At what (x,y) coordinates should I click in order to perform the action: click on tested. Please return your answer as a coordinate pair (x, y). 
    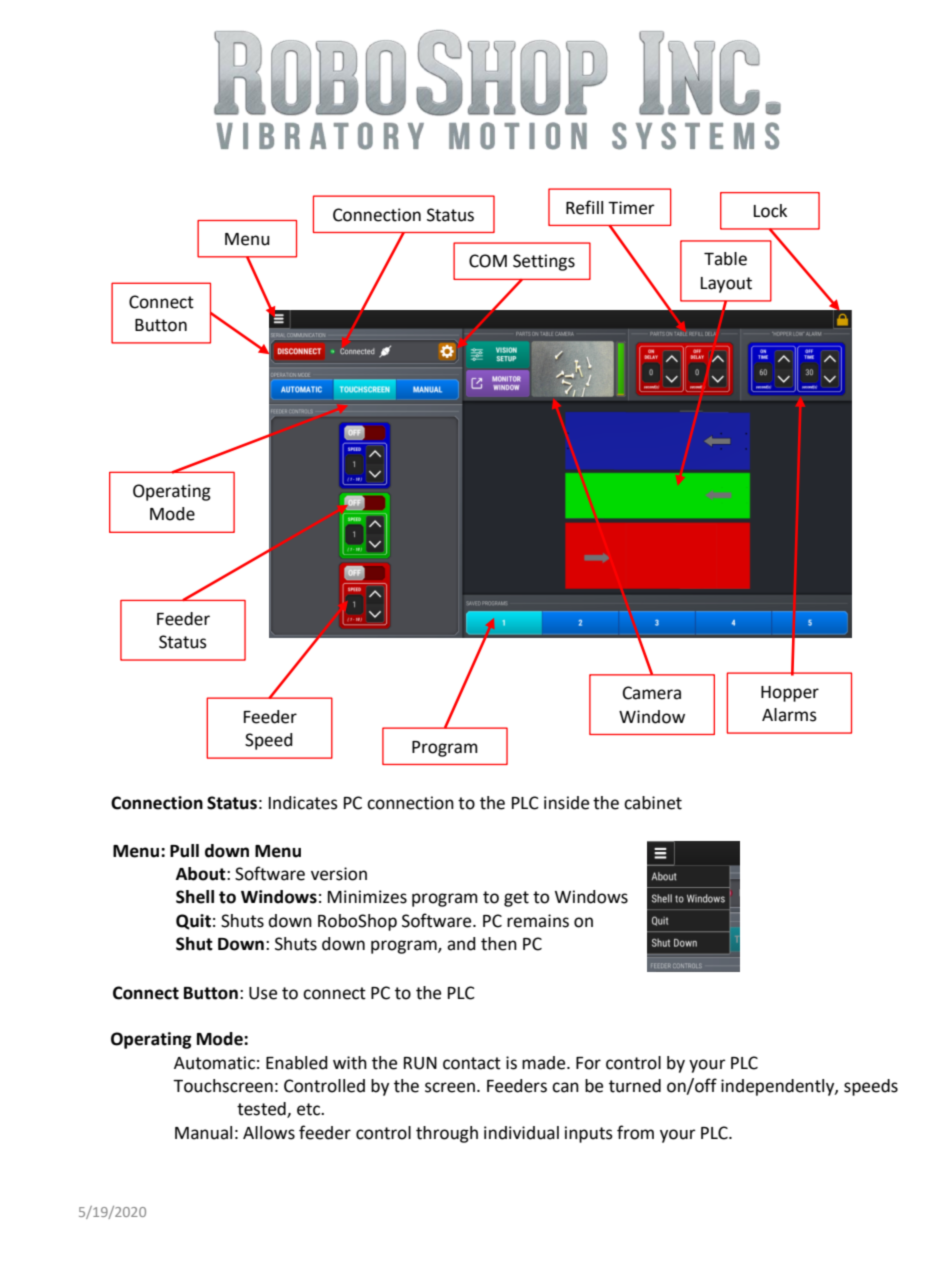
    Looking at the image, I should click on (262, 1110).
